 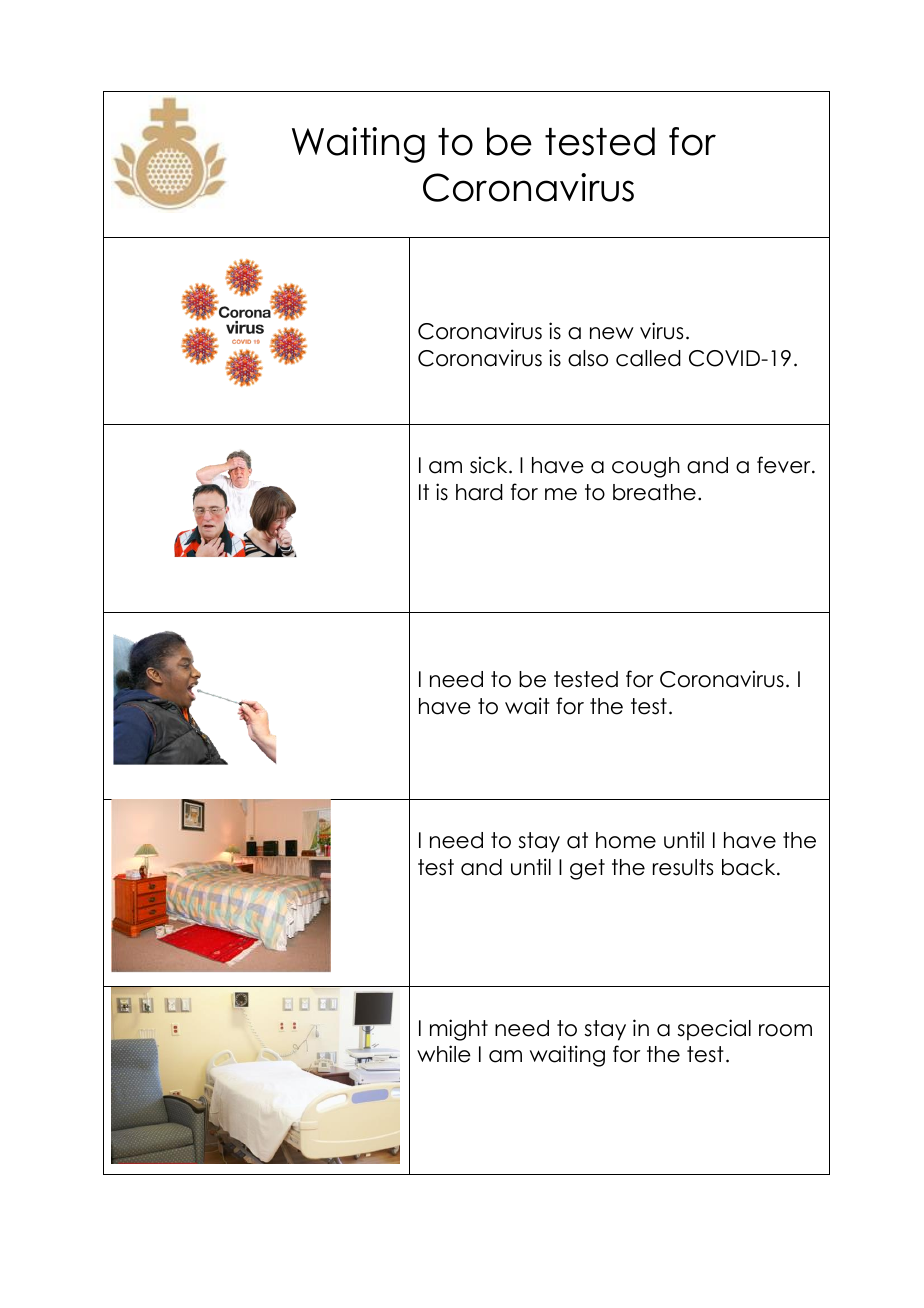 What do you see at coordinates (612, 333) in the screenshot?
I see `new` at bounding box center [612, 333].
